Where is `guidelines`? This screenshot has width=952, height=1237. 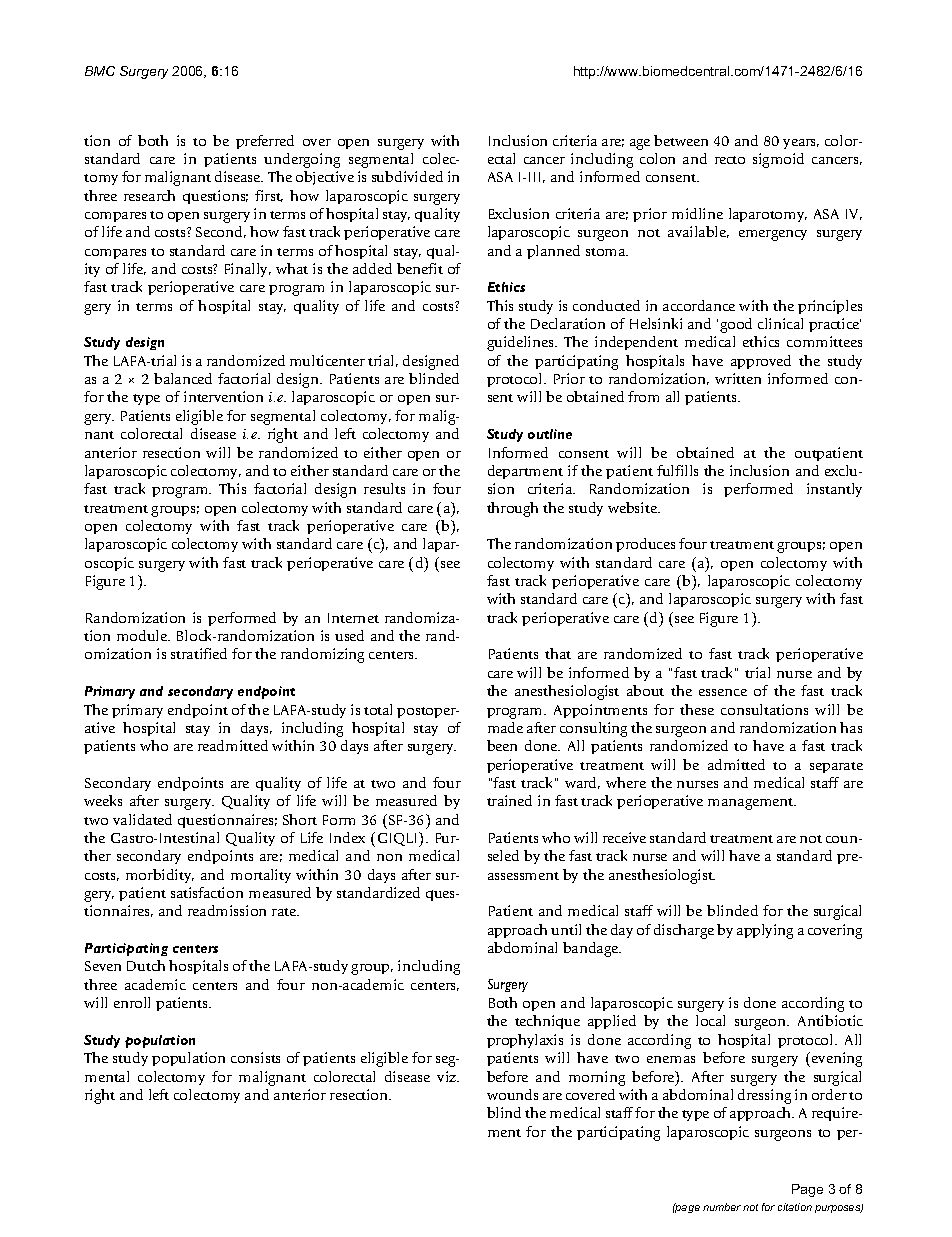
guidelines is located at coordinates (521, 343).
